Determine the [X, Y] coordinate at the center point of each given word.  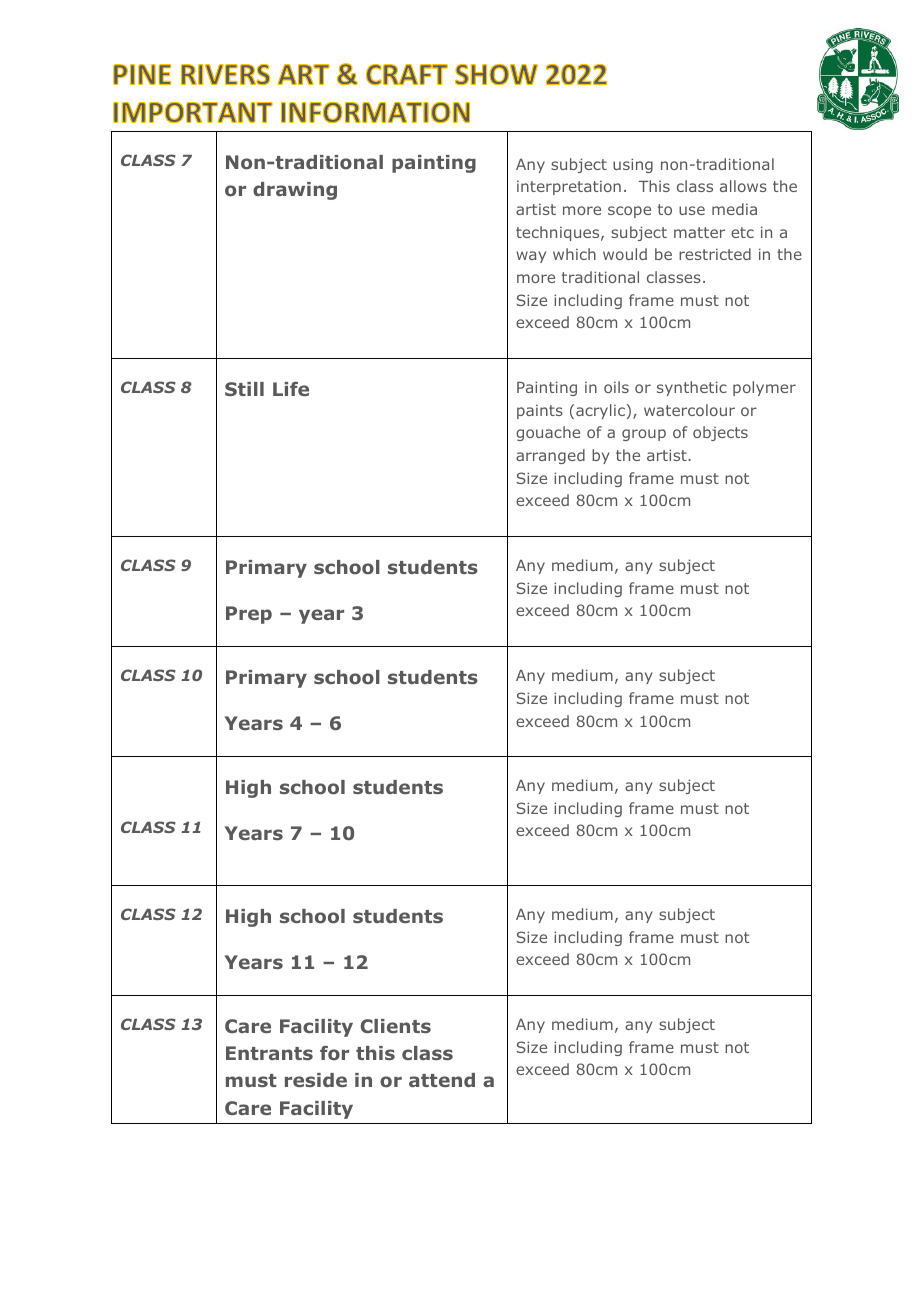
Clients [396, 1026]
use [692, 210]
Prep [249, 615]
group [644, 435]
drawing [295, 191]
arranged [550, 456]
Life [291, 389]
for [334, 1053]
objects [720, 433]
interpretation [569, 187]
